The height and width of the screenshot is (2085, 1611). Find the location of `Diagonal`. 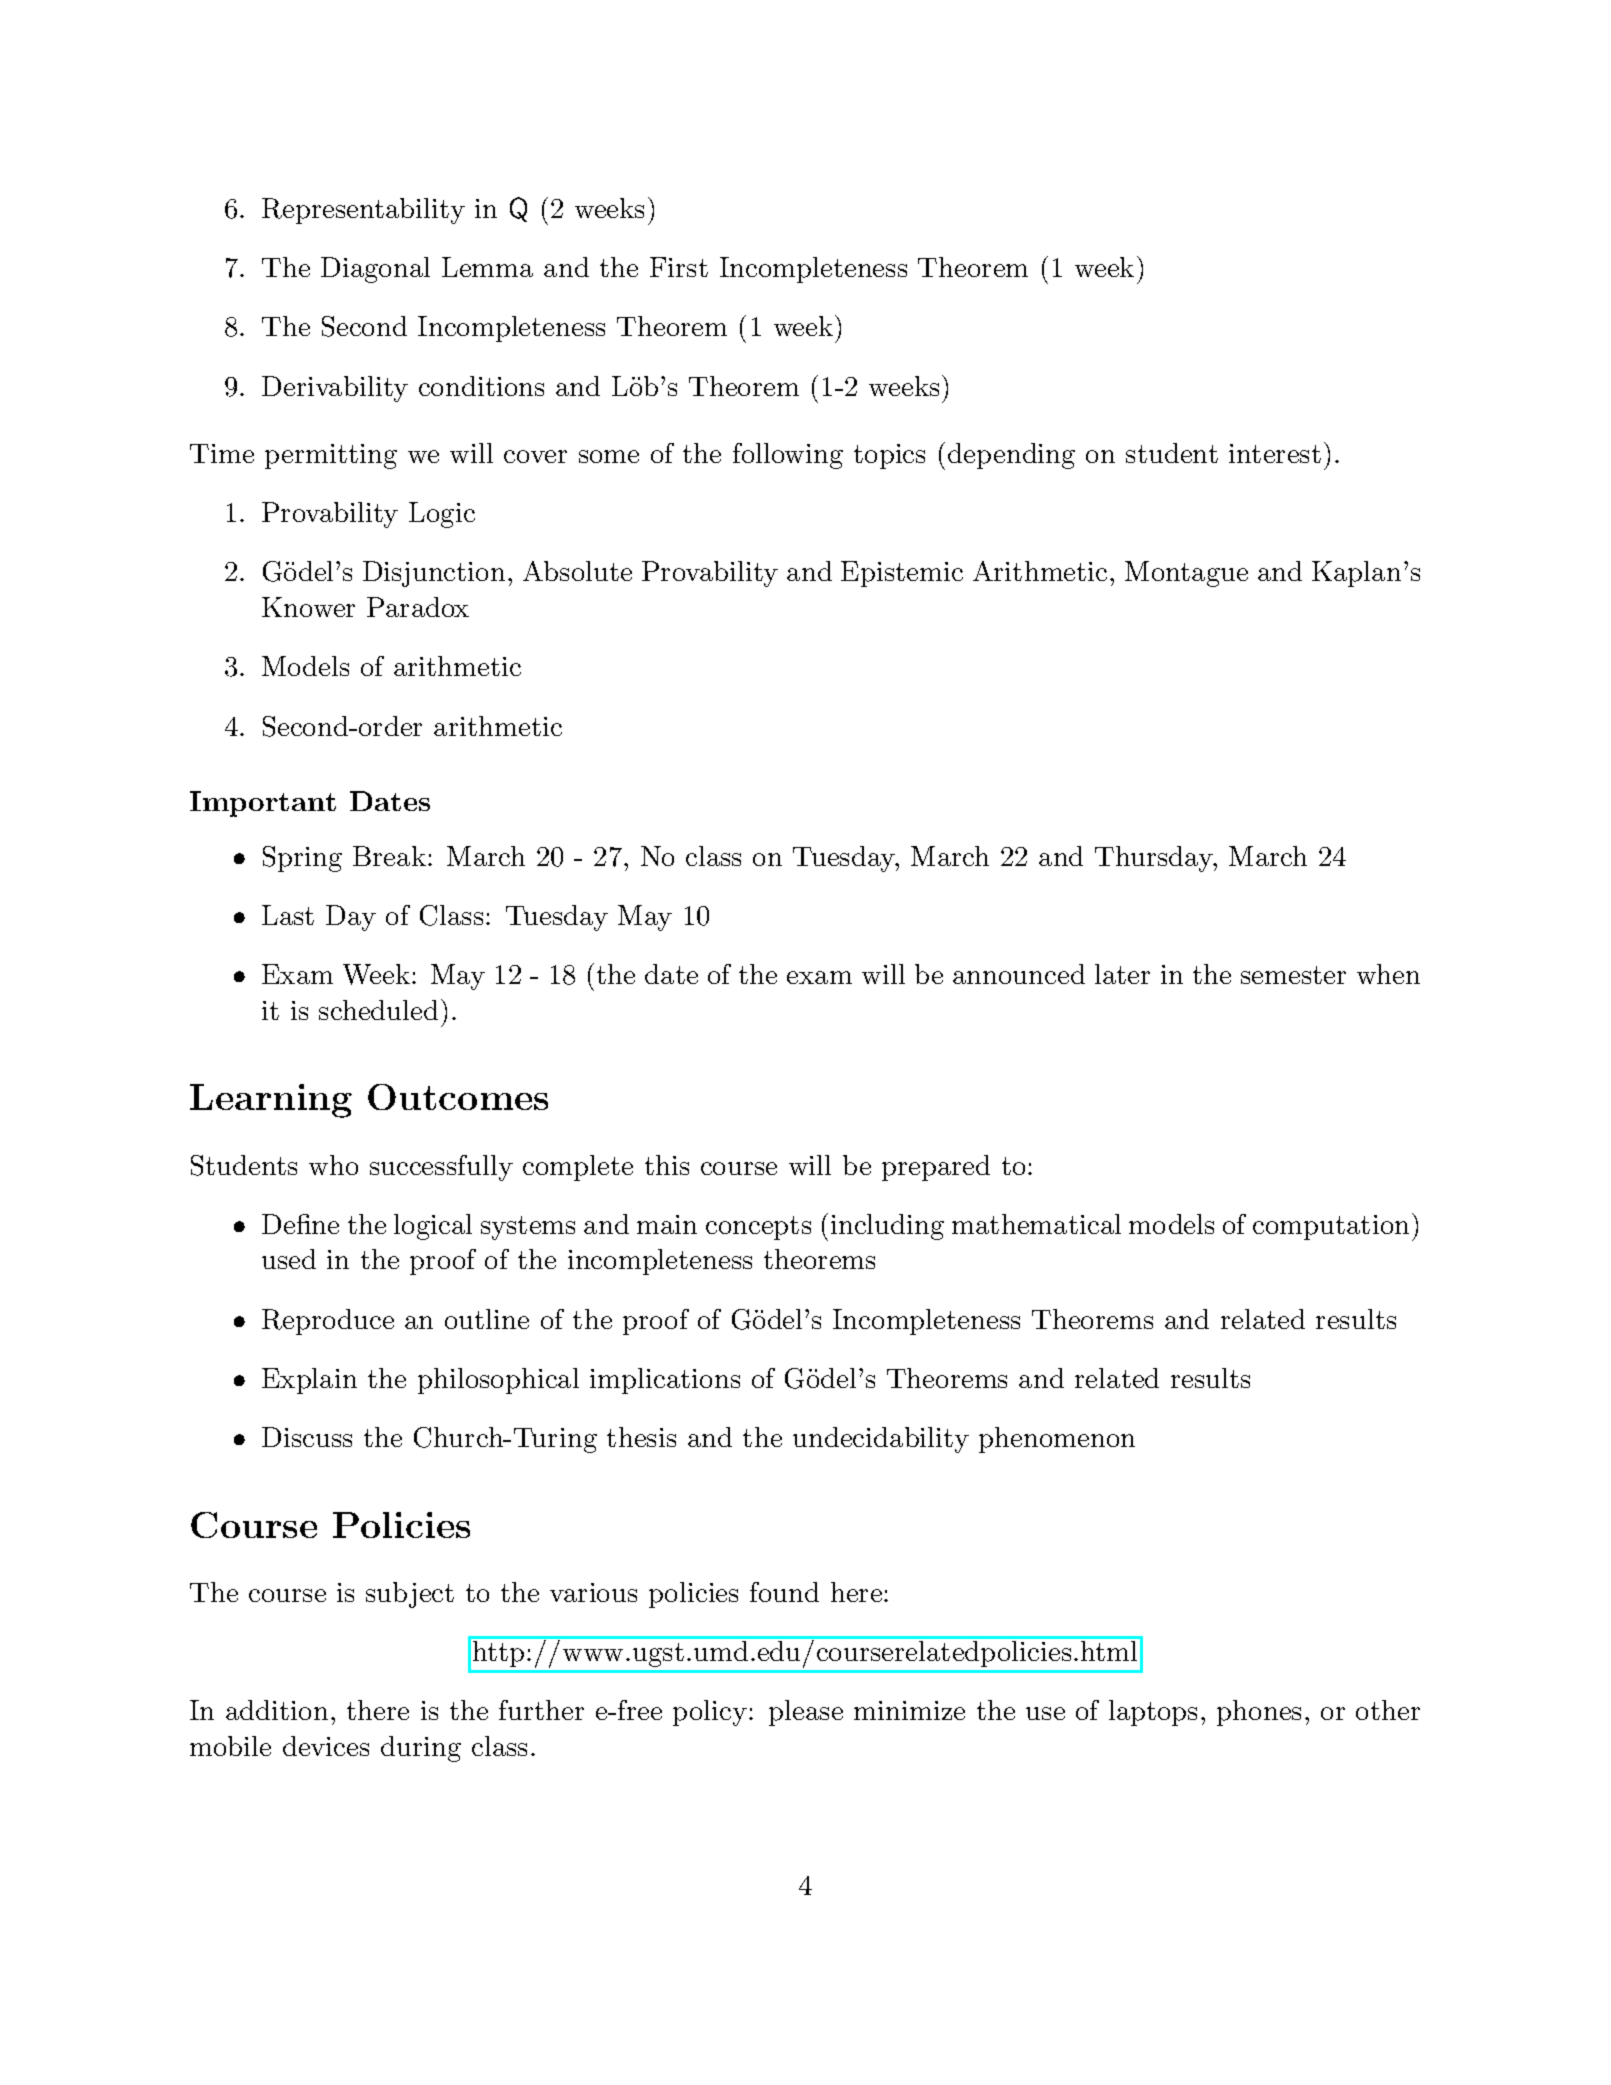

Diagonal is located at coordinates (375, 270).
